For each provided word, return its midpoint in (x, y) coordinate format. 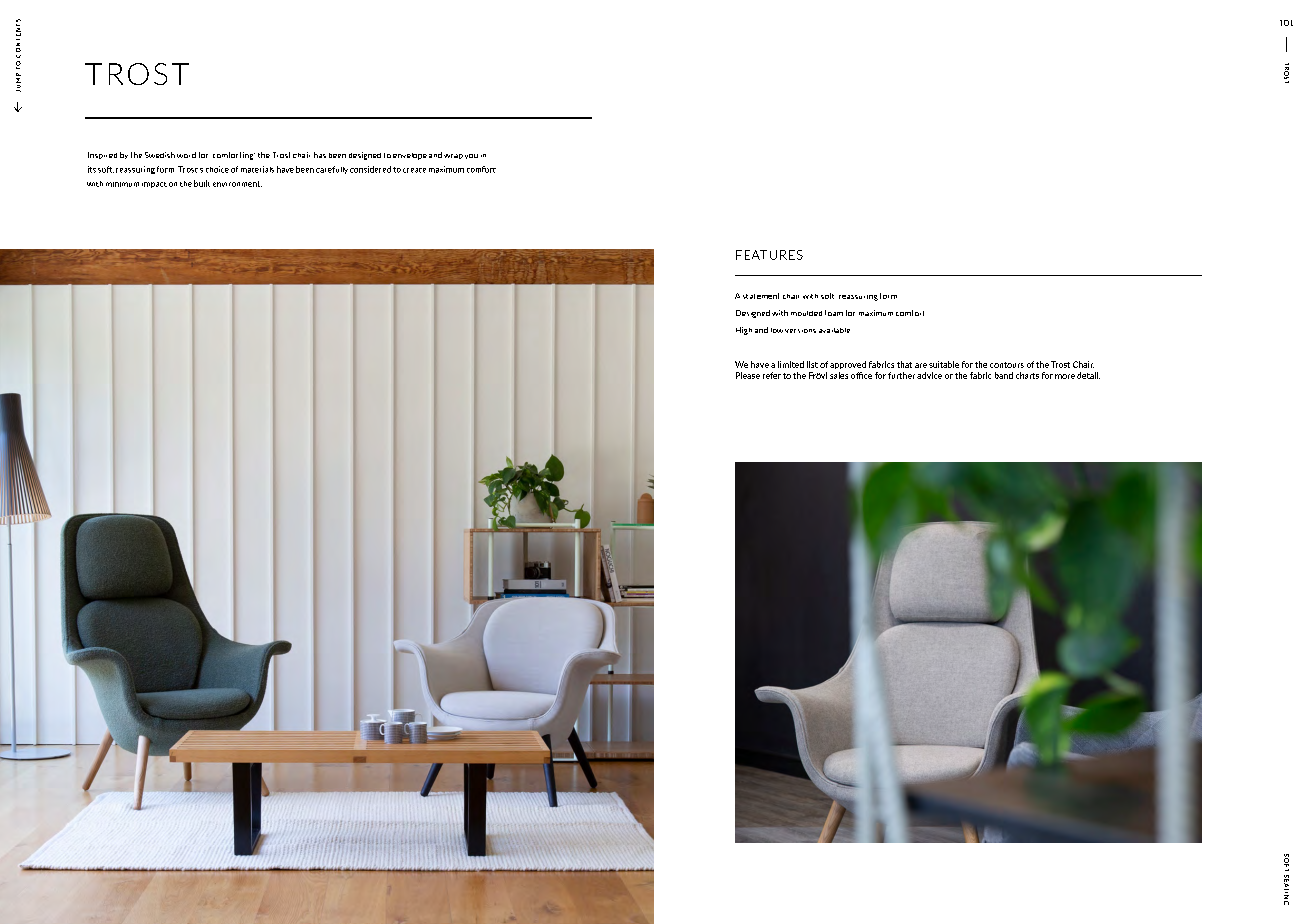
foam (834, 313)
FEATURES (769, 255)
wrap (453, 156)
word (186, 155)
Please (748, 375)
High (744, 331)
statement (761, 296)
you (471, 156)
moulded (806, 313)
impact (154, 185)
